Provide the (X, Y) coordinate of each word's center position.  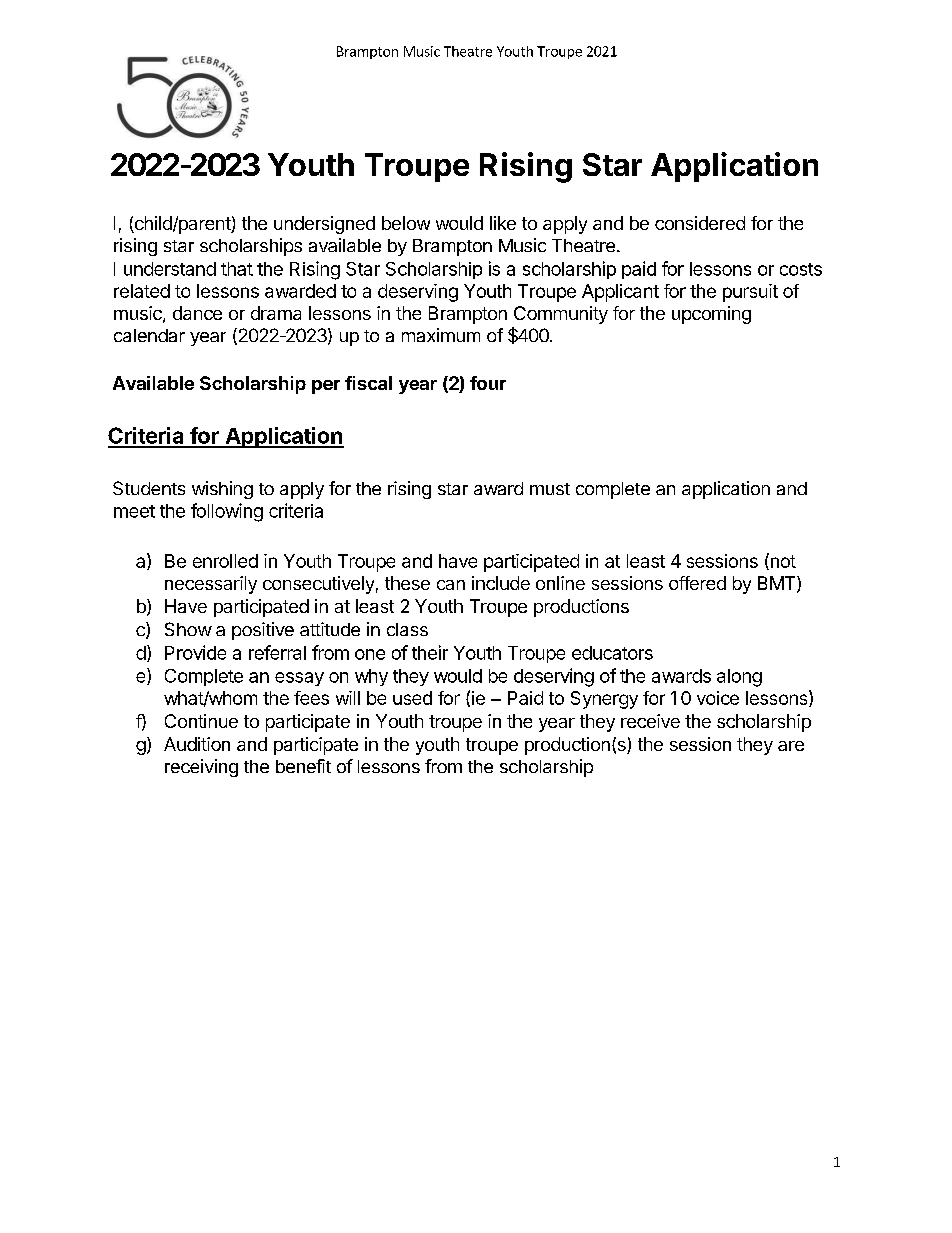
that (237, 269)
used (412, 698)
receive (650, 721)
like (503, 223)
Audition (197, 744)
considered (700, 223)
